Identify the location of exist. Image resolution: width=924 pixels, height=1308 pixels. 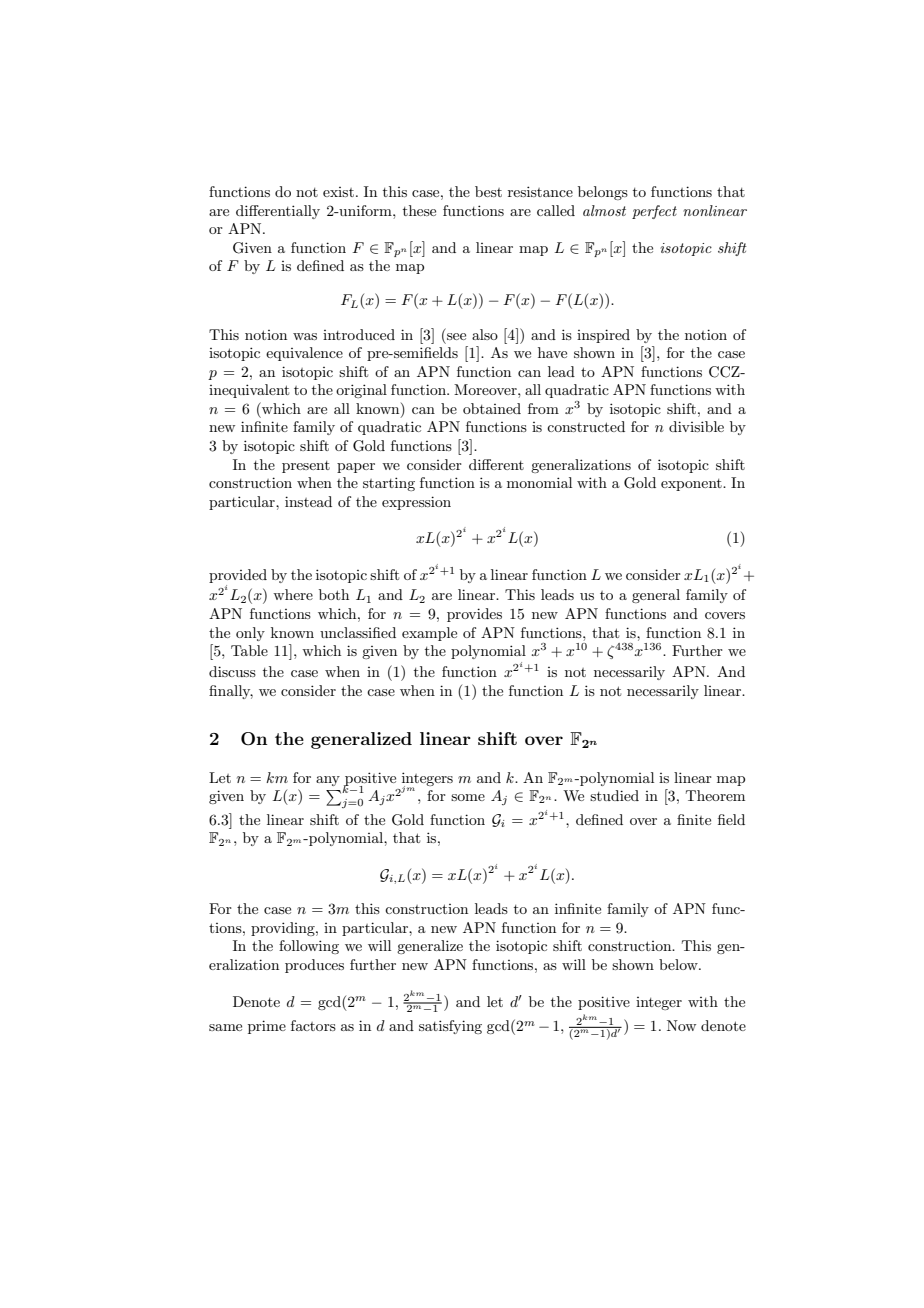
(338, 192).
